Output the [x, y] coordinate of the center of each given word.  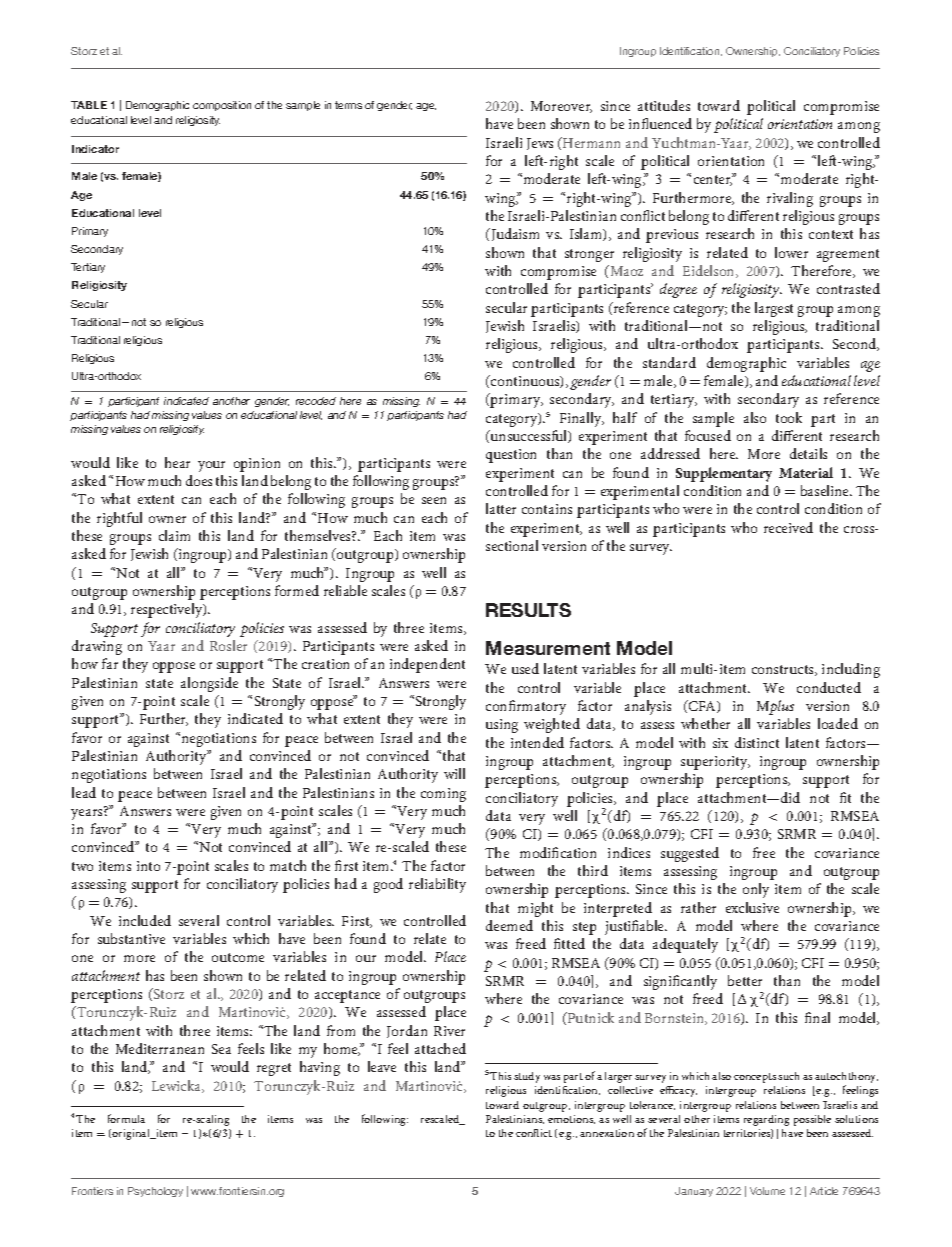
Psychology [155, 1192]
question [511, 456]
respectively [168, 610]
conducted [829, 687]
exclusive [752, 907]
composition [222, 106]
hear [177, 462]
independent [427, 665]
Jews [540, 144]
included [145, 920]
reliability [437, 885]
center [713, 180]
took [789, 417]
